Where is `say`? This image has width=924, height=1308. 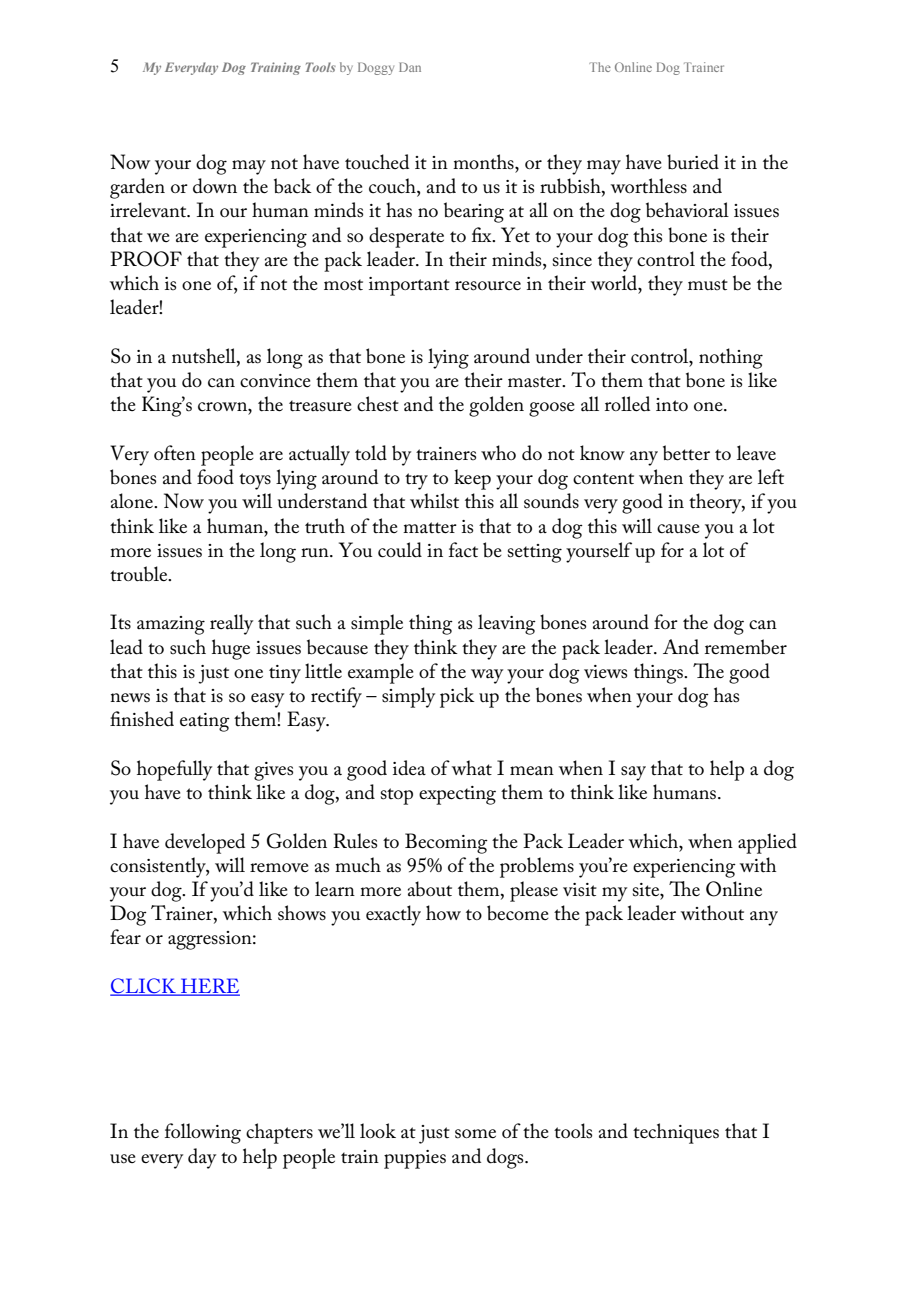 say is located at coordinates (633, 773).
